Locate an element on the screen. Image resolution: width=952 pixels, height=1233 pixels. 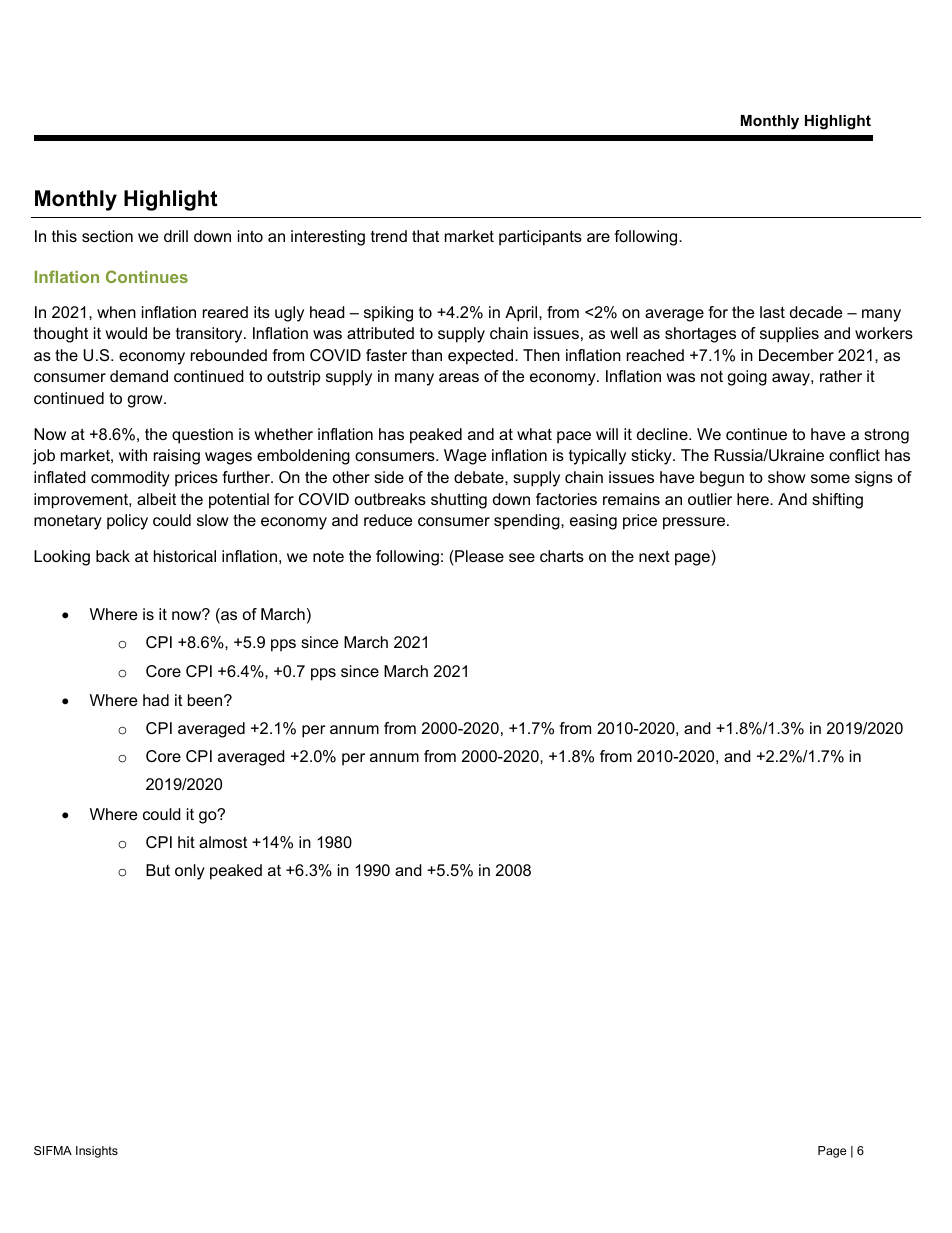
Insights is located at coordinates (97, 1152).
